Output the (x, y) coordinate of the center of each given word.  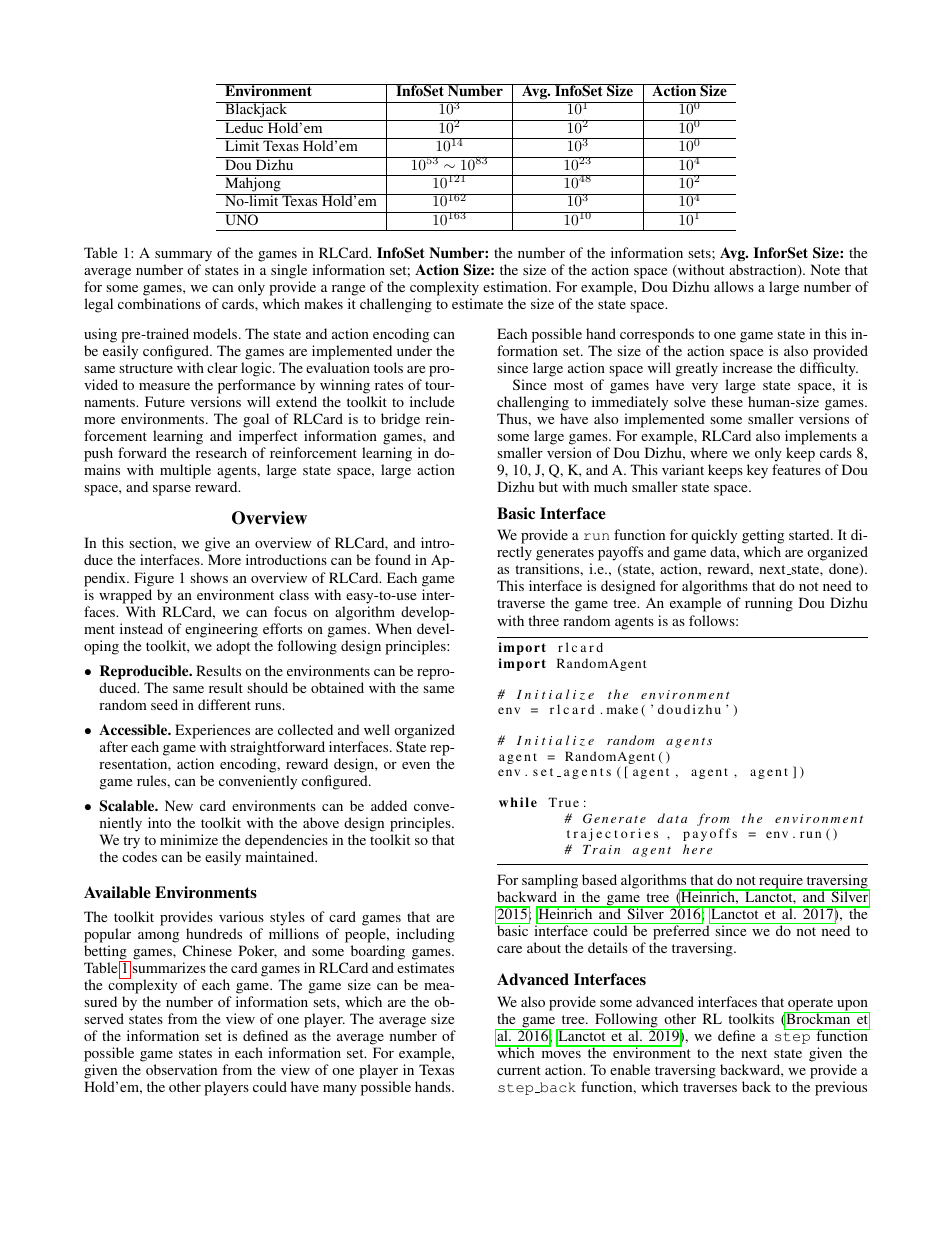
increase (747, 367)
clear (222, 367)
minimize (189, 839)
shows (209, 577)
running (769, 604)
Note (825, 269)
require (781, 882)
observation (181, 1069)
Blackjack (256, 111)
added (389, 805)
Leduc (244, 126)
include (432, 401)
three (543, 620)
